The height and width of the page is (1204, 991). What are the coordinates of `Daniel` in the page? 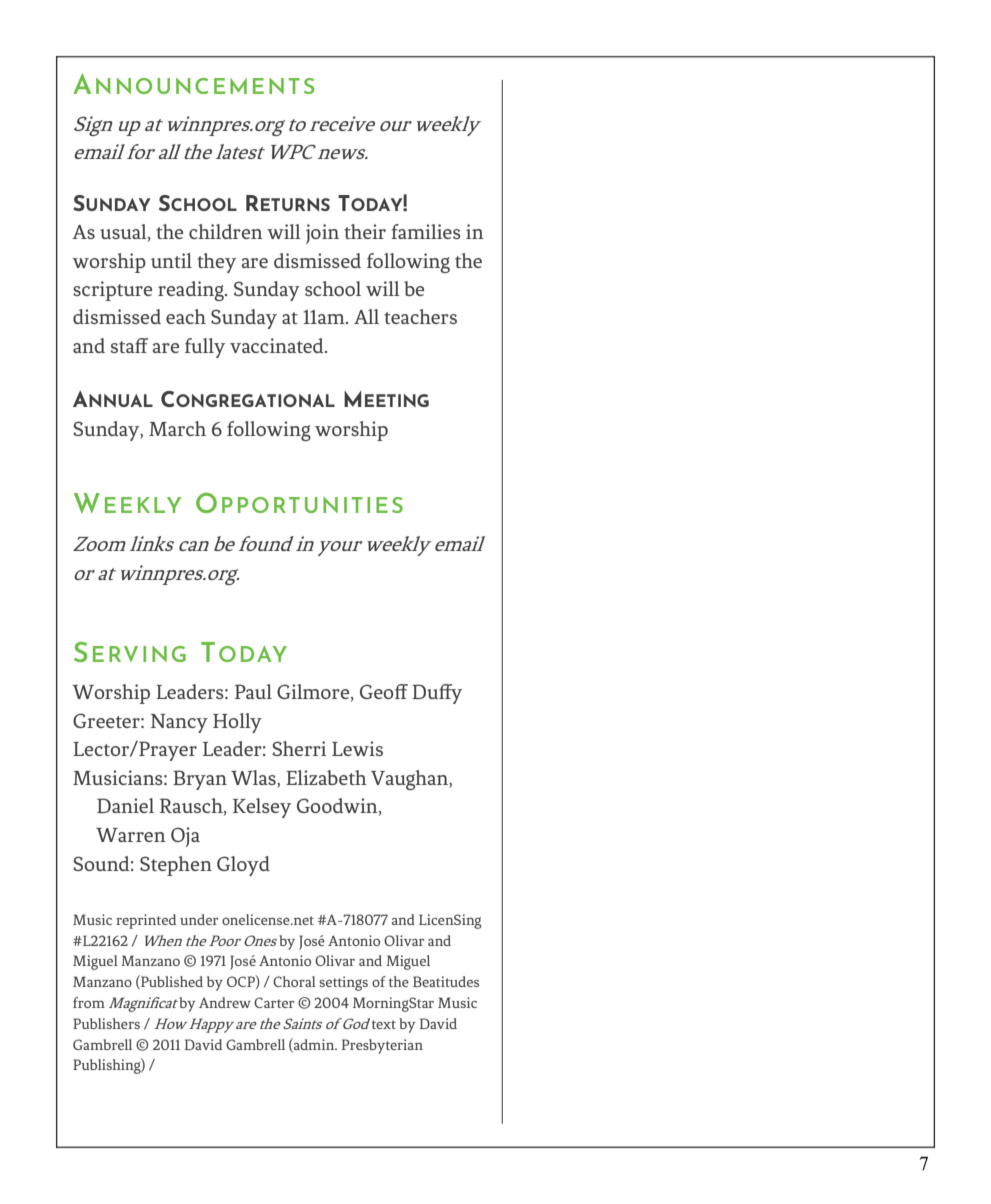 It's located at (125, 805).
